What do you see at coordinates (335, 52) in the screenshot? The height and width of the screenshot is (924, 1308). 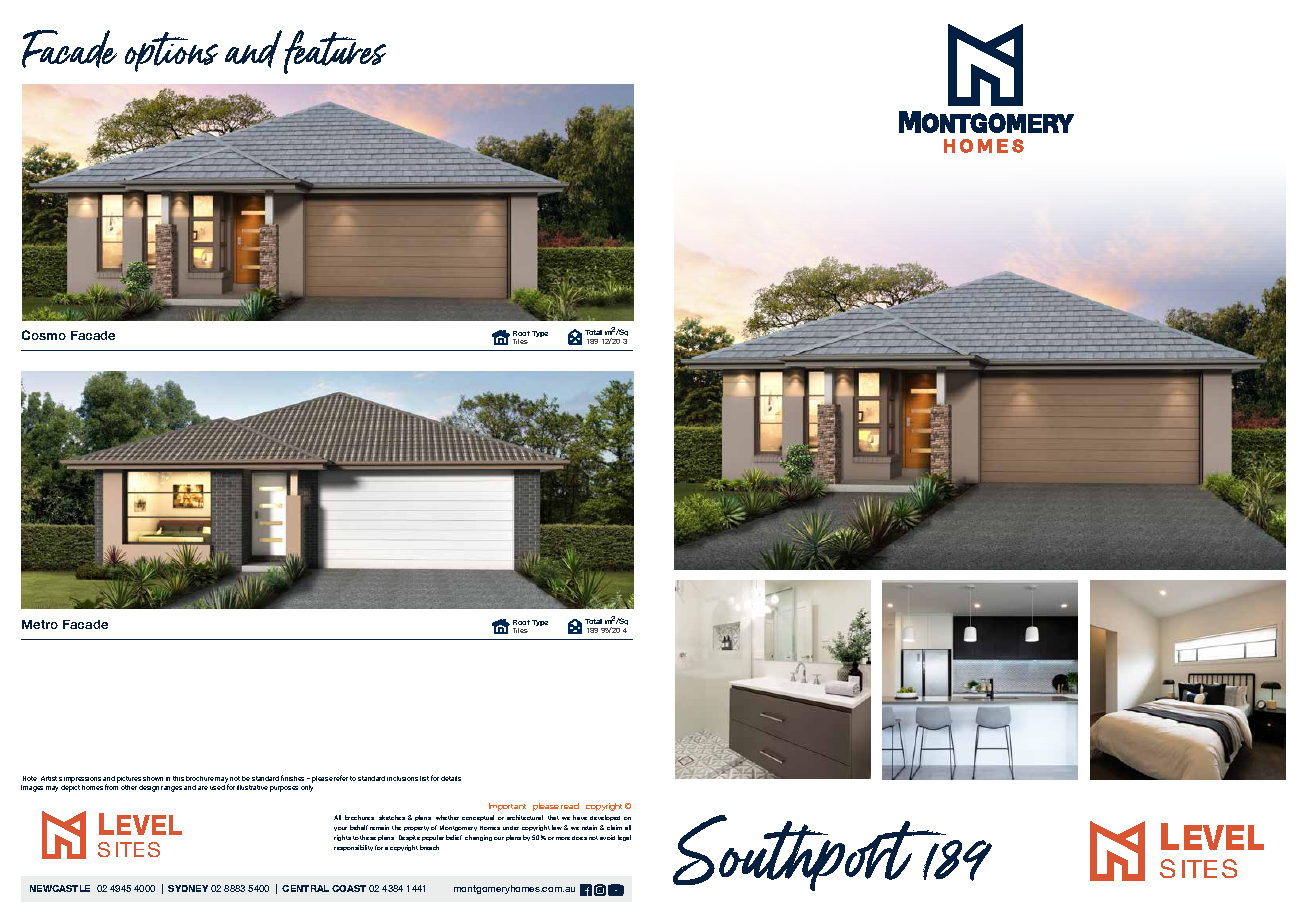 I see `features` at bounding box center [335, 52].
